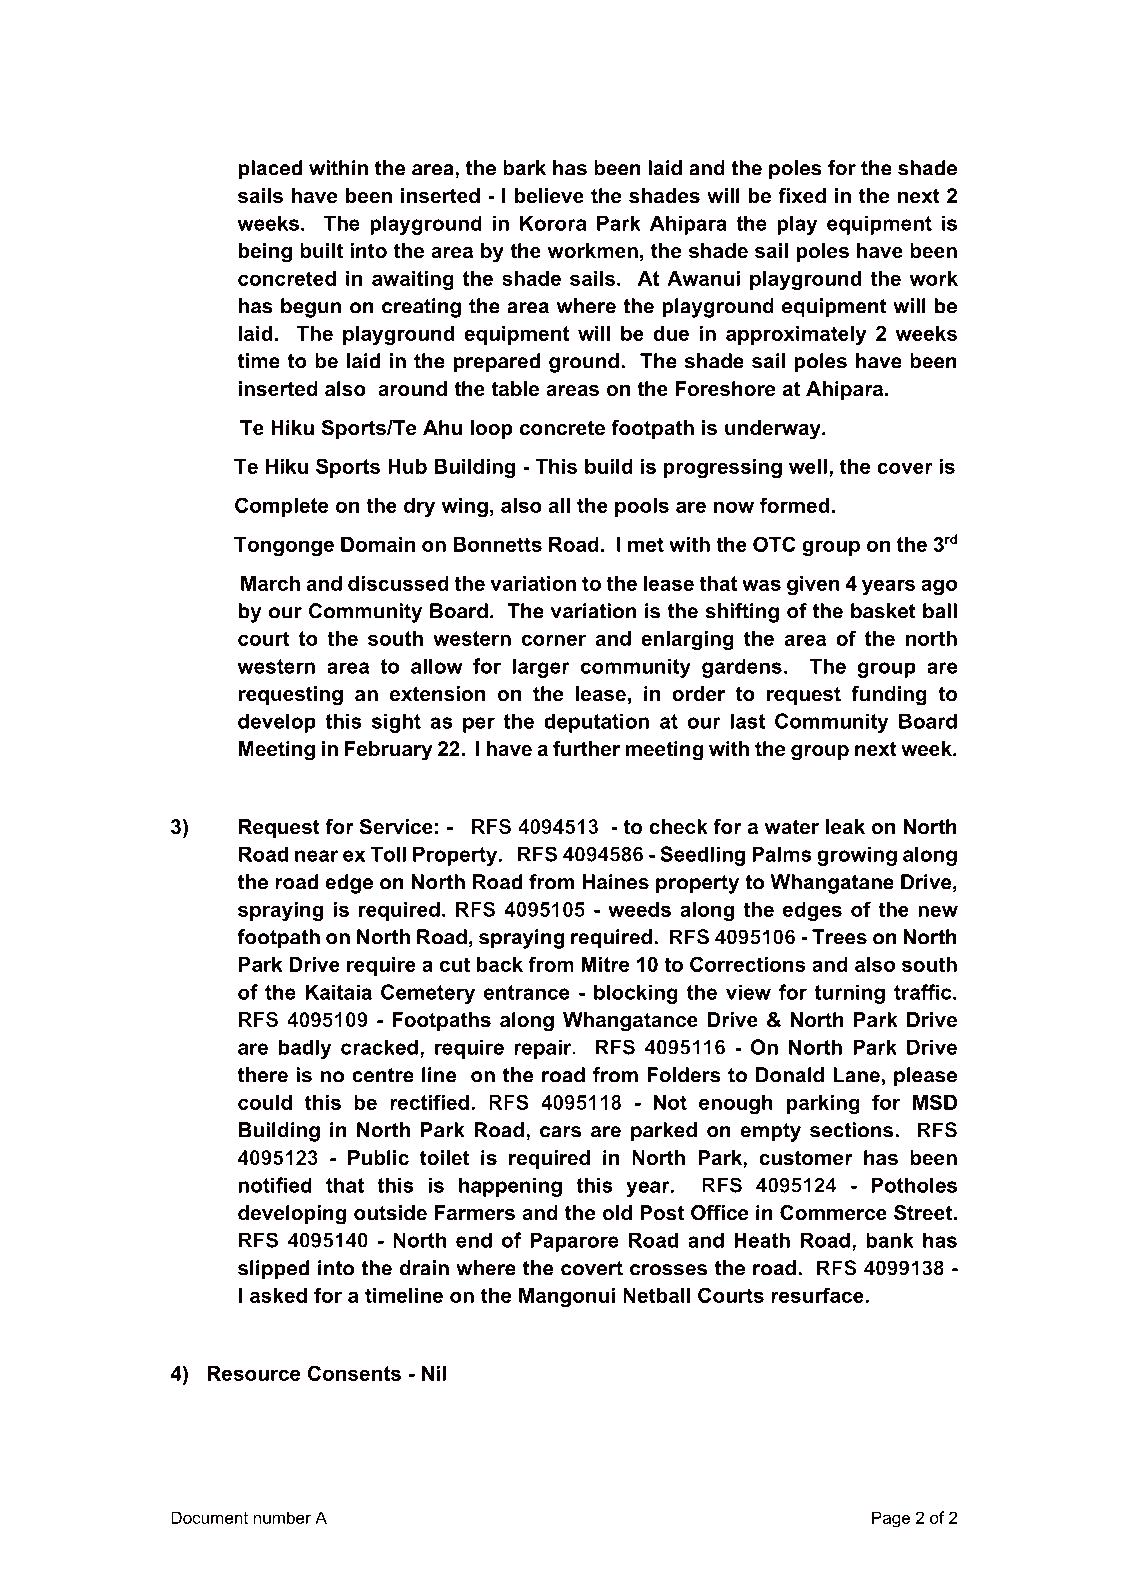  I want to click on number, so click(282, 1517).
